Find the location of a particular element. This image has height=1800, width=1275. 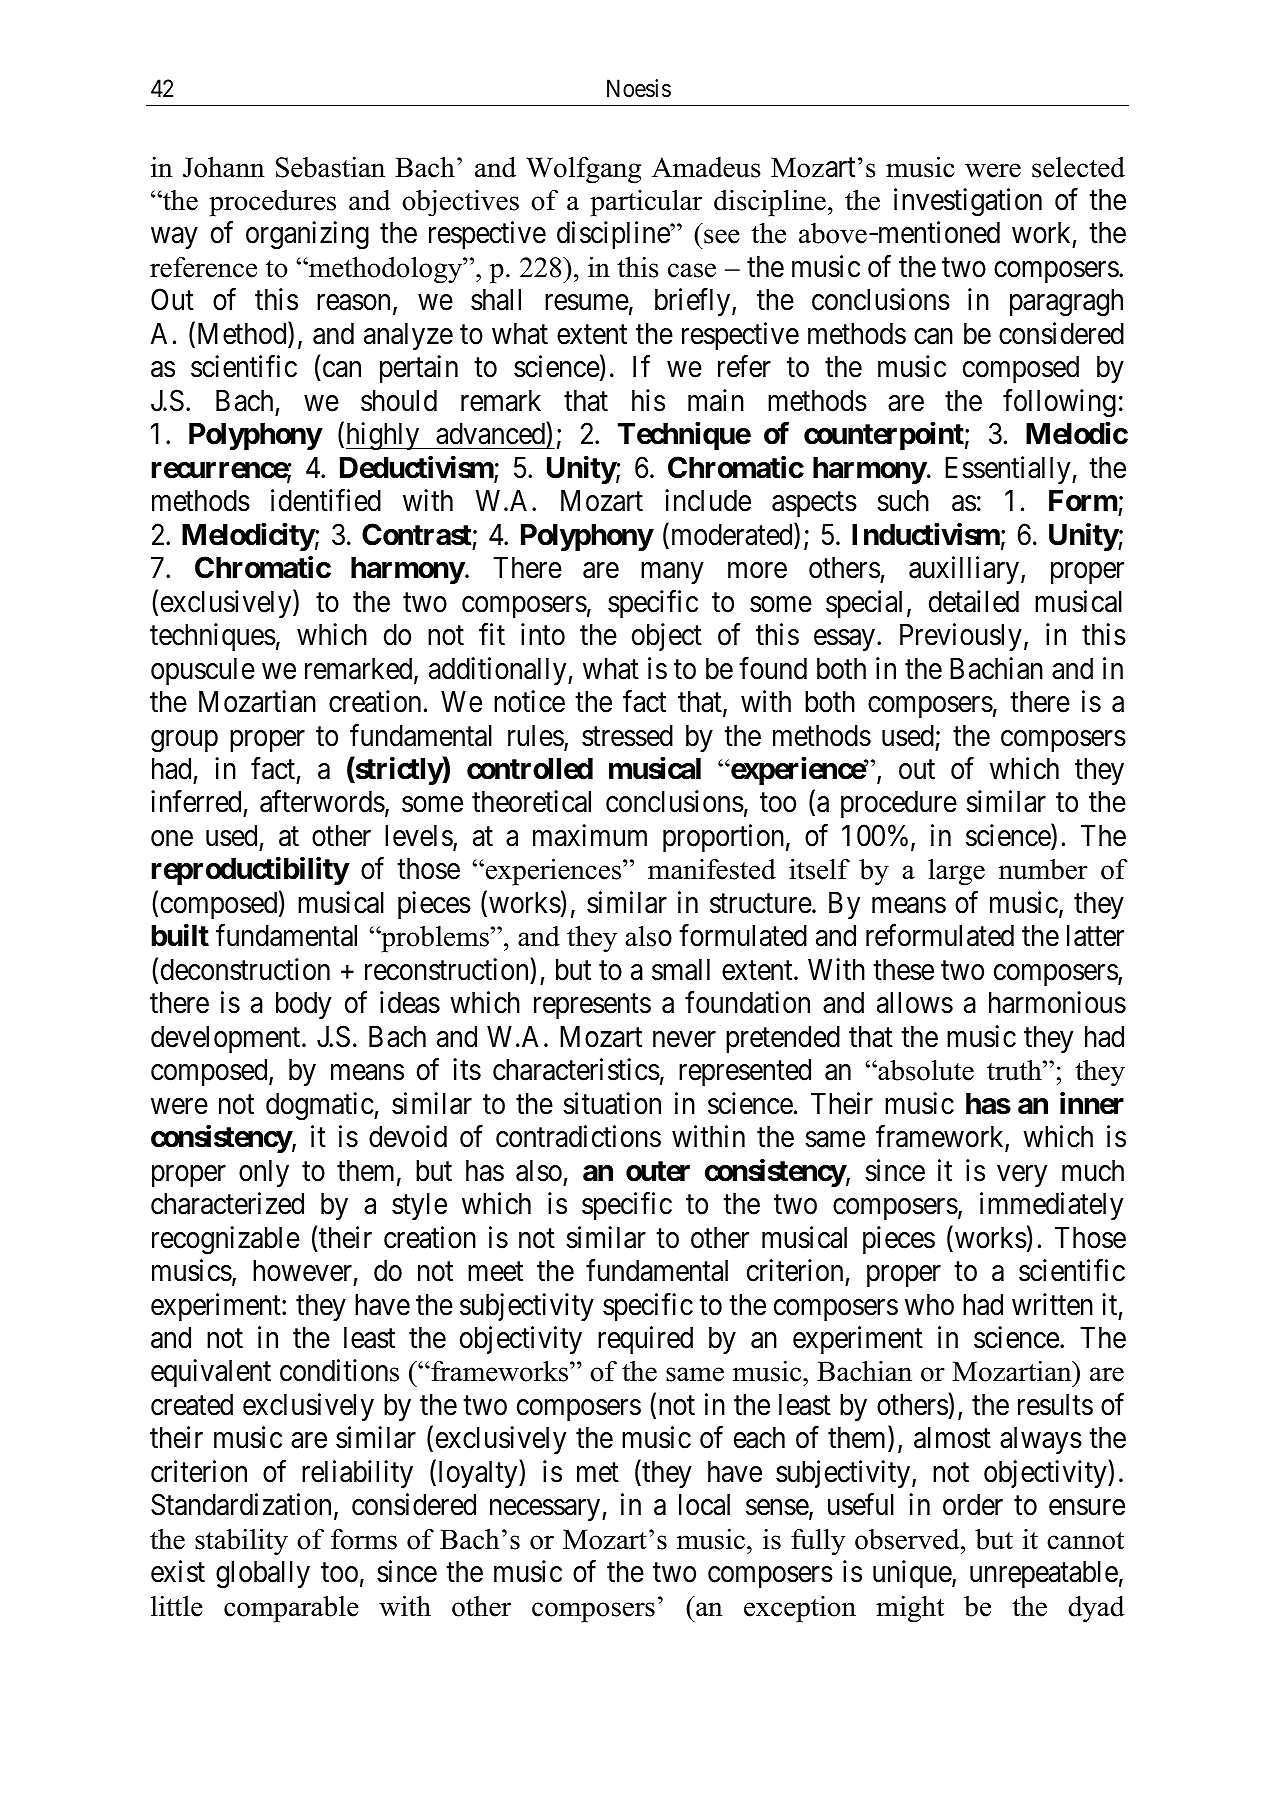

globally is located at coordinates (263, 1575).
